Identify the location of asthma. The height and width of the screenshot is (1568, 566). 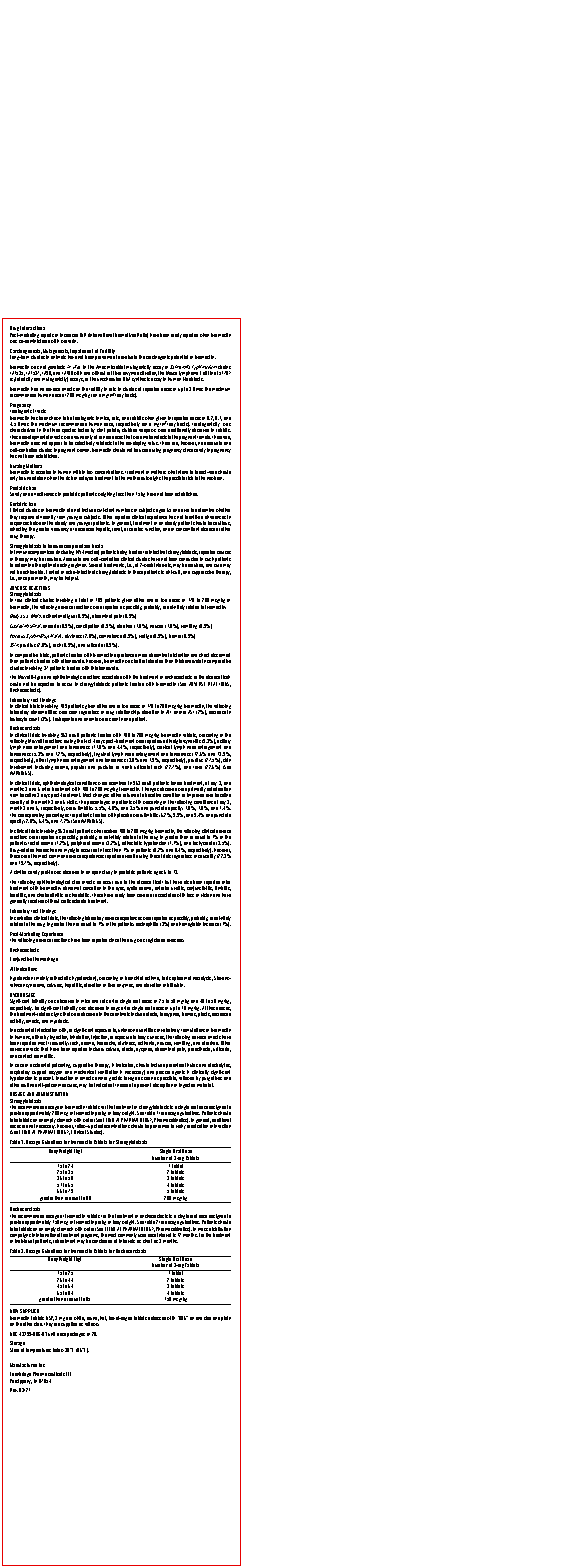
(152, 978).
